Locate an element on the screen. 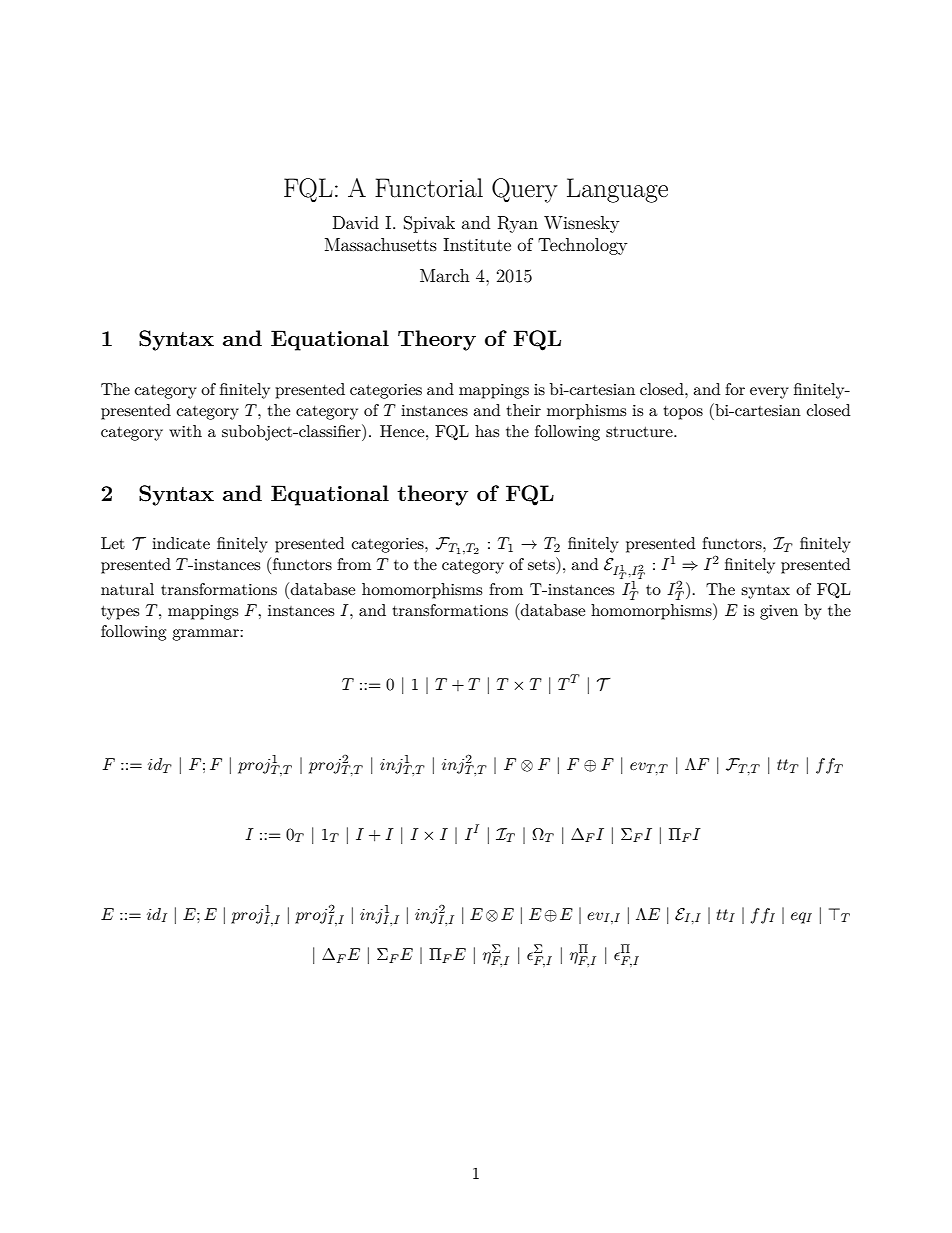  with is located at coordinates (185, 431).
